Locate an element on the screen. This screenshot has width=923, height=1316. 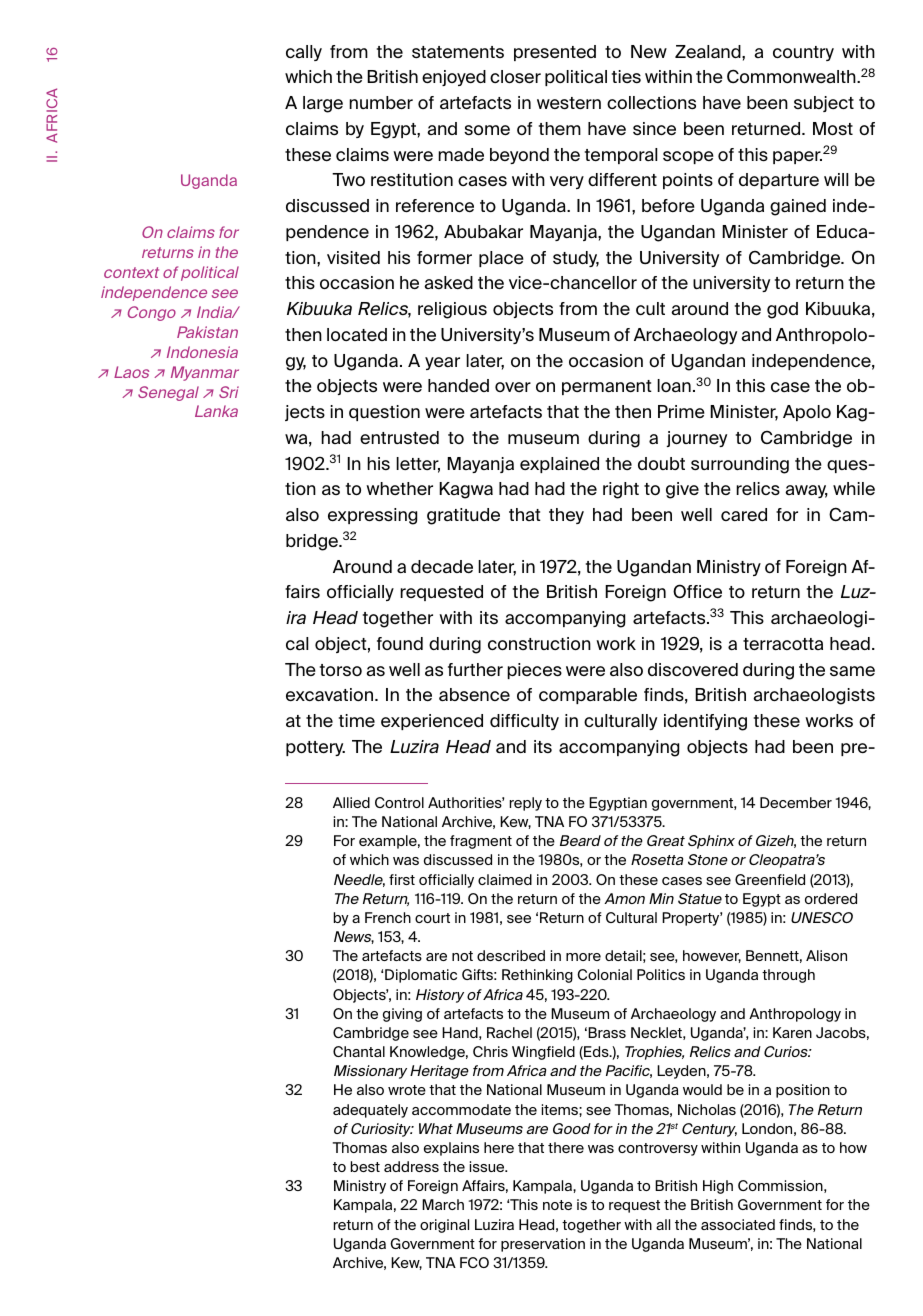
study is located at coordinates (576, 259).
